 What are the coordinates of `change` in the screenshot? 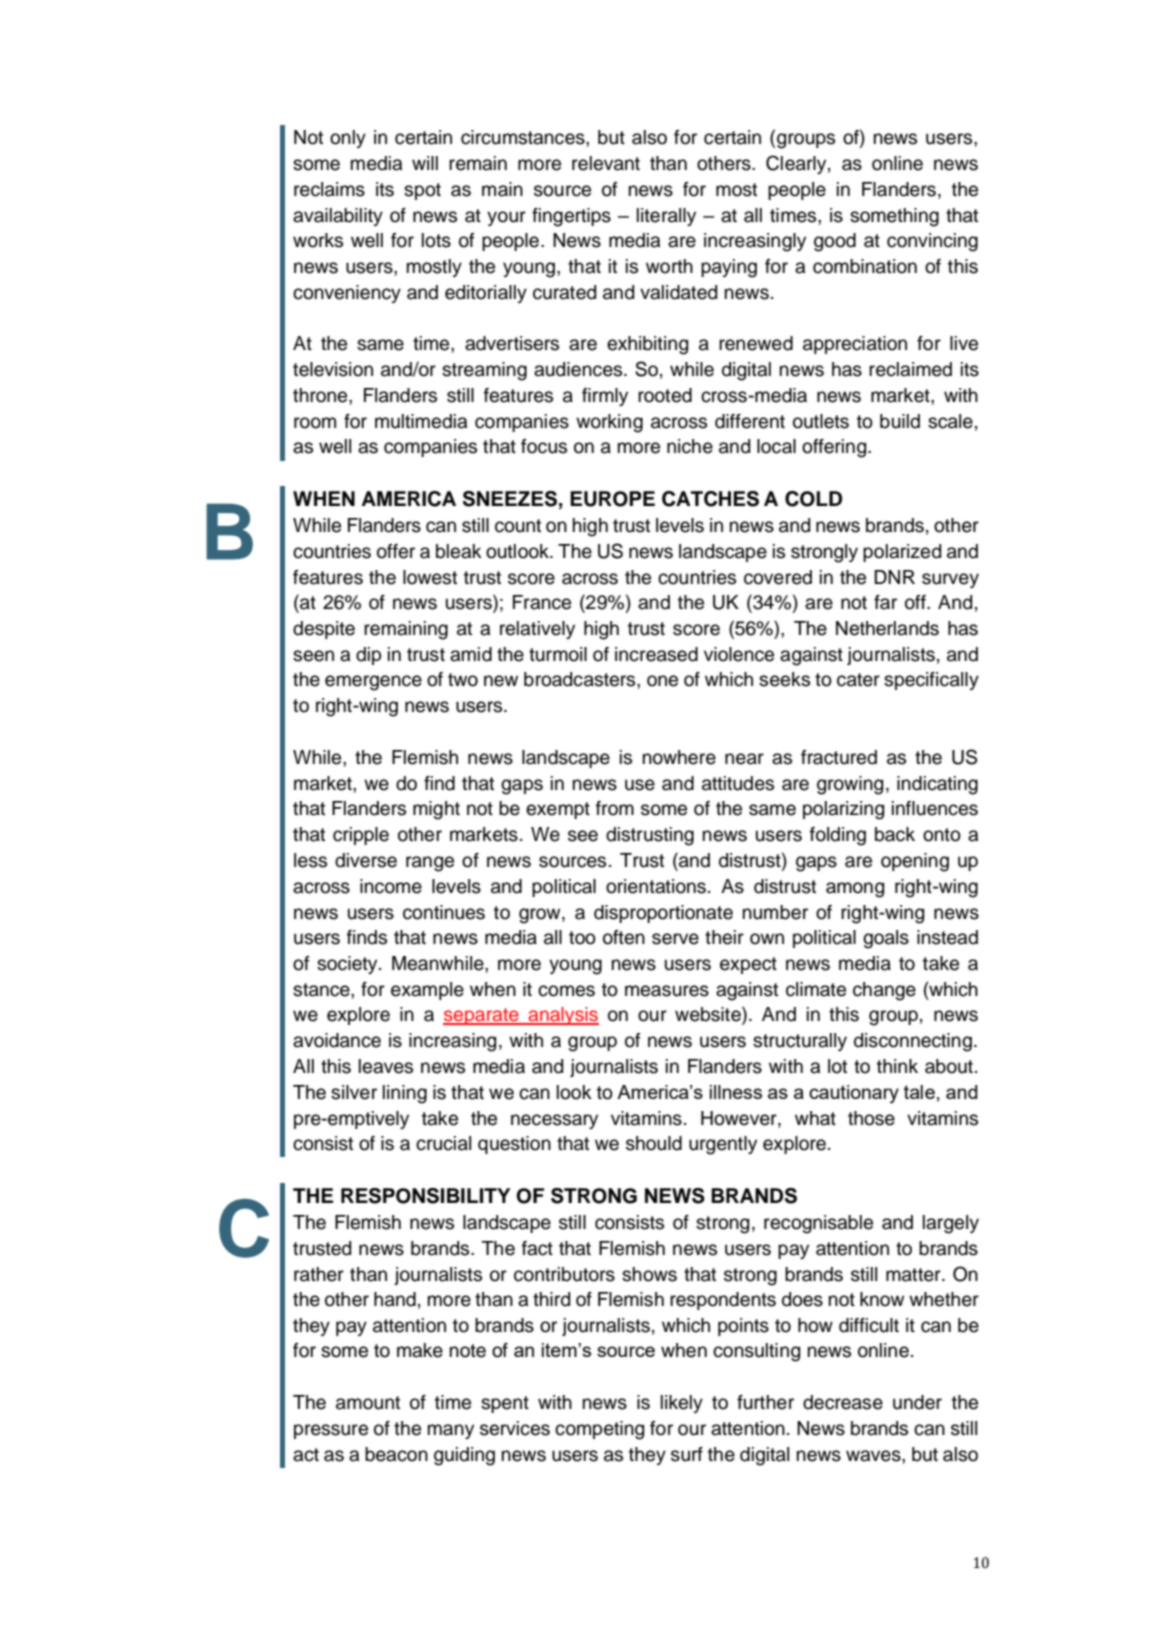 It's located at (884, 991).
